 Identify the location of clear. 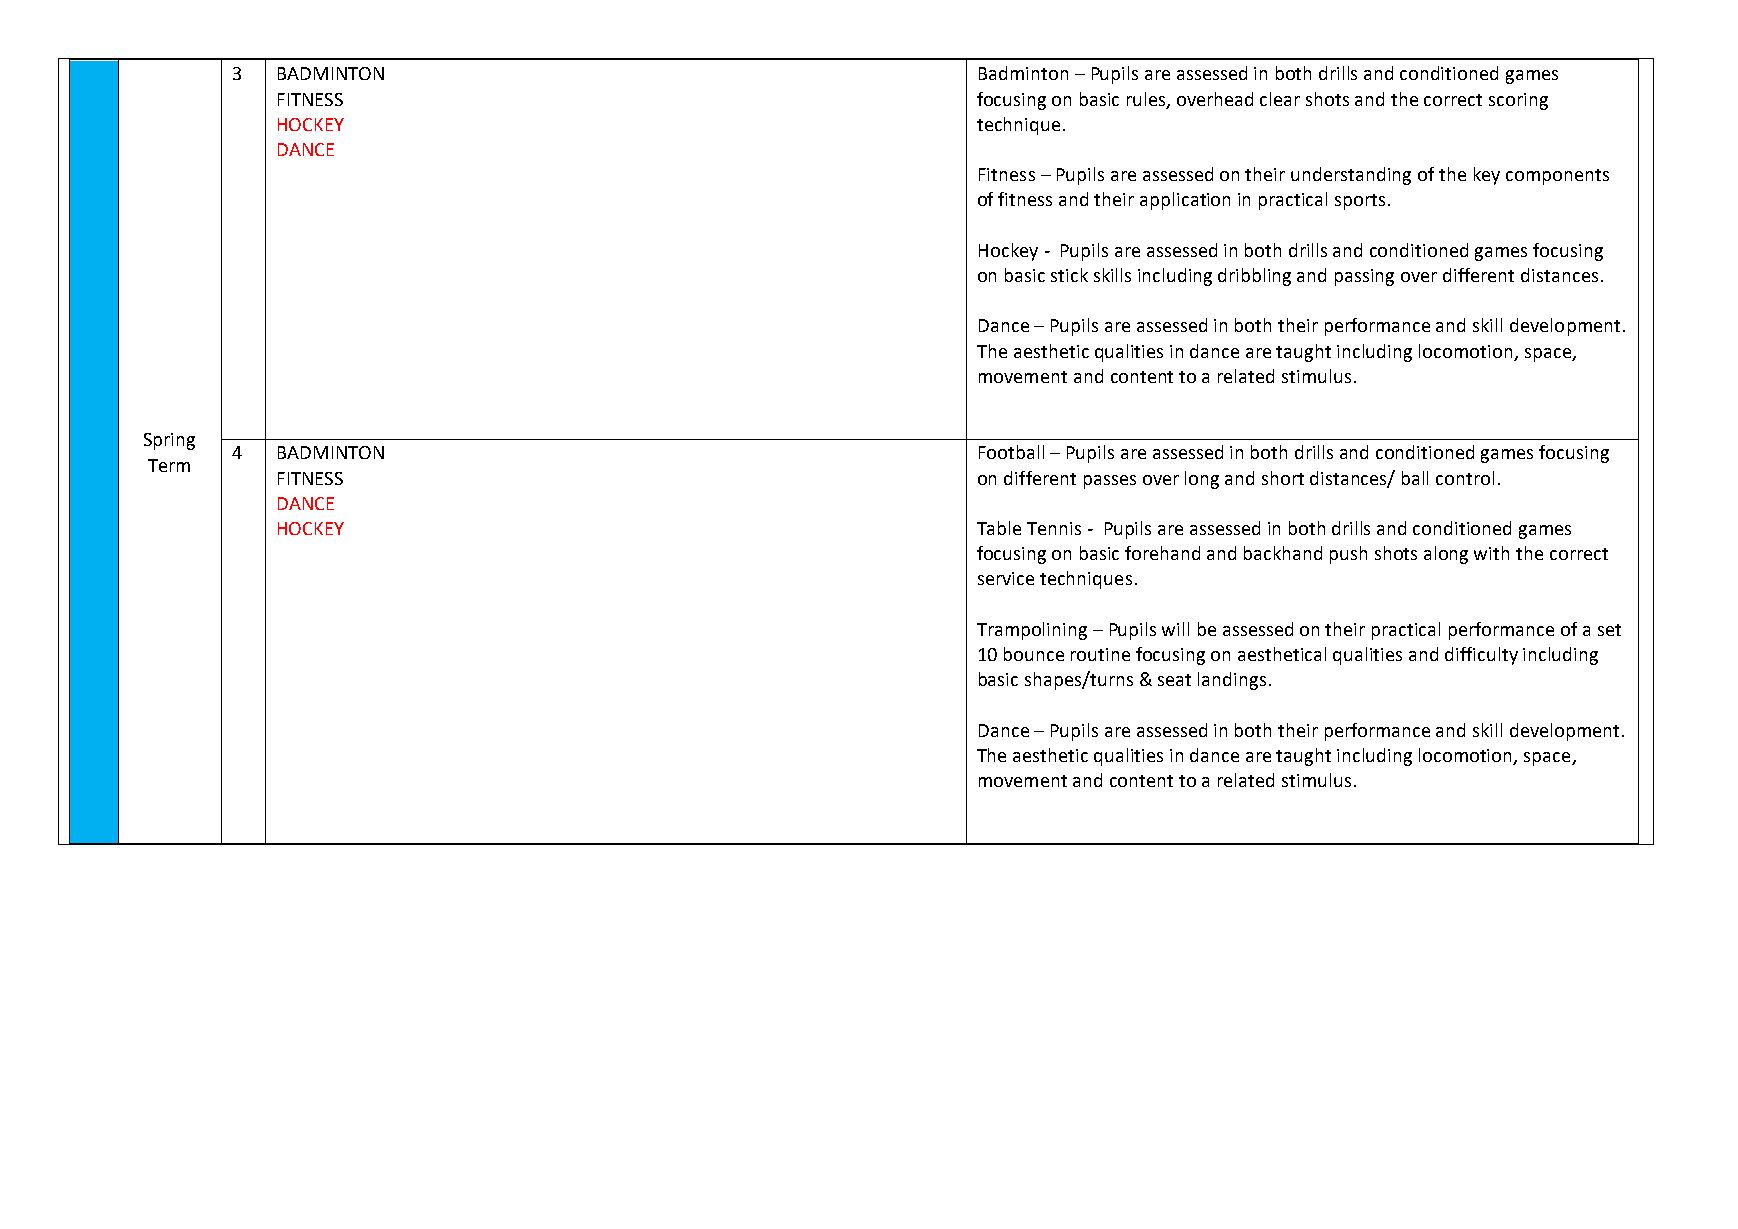
(1280, 99).
